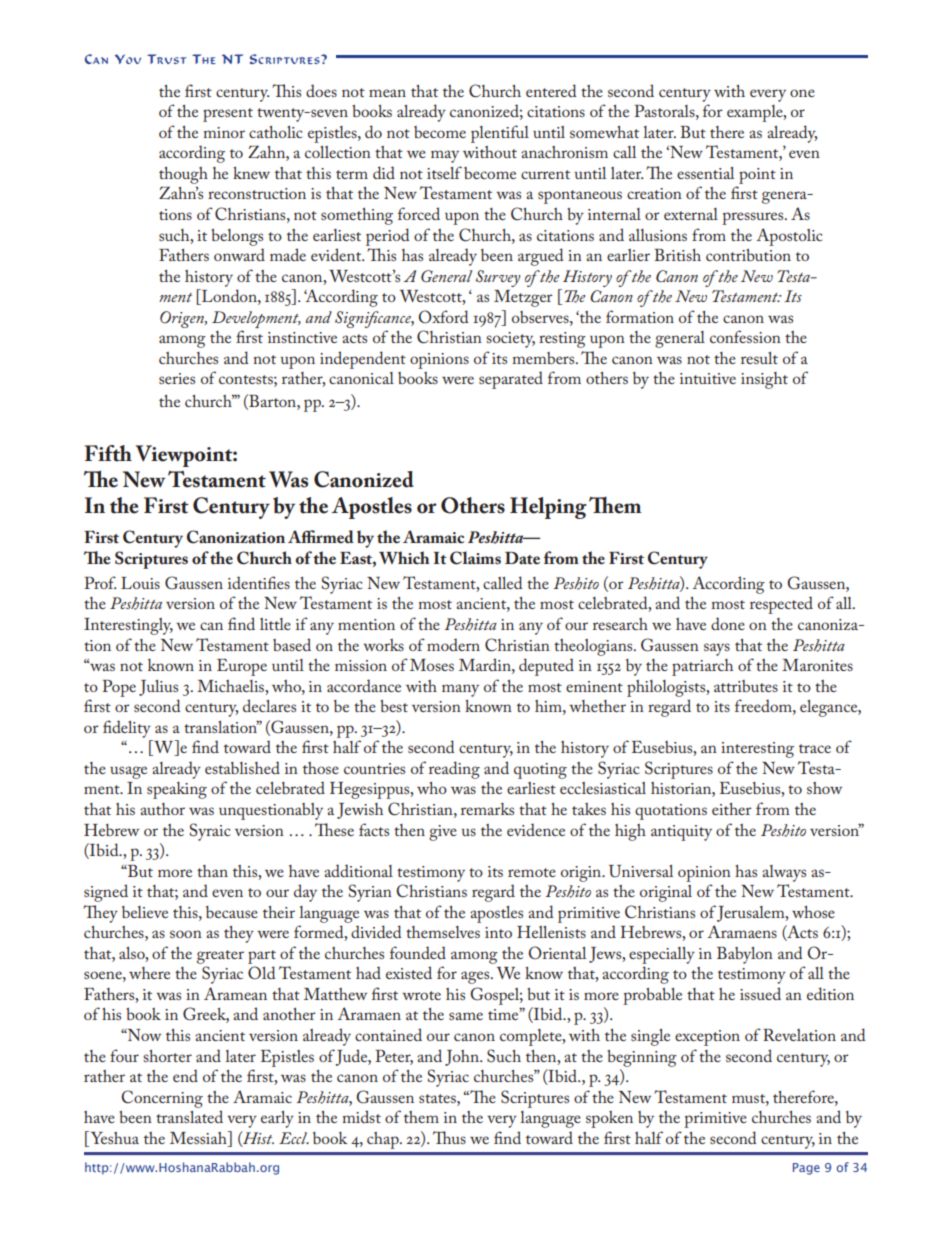 The width and height of the document is (952, 1233). Describe the element at coordinates (449, 1137) in the document. I see `Thus` at that location.
